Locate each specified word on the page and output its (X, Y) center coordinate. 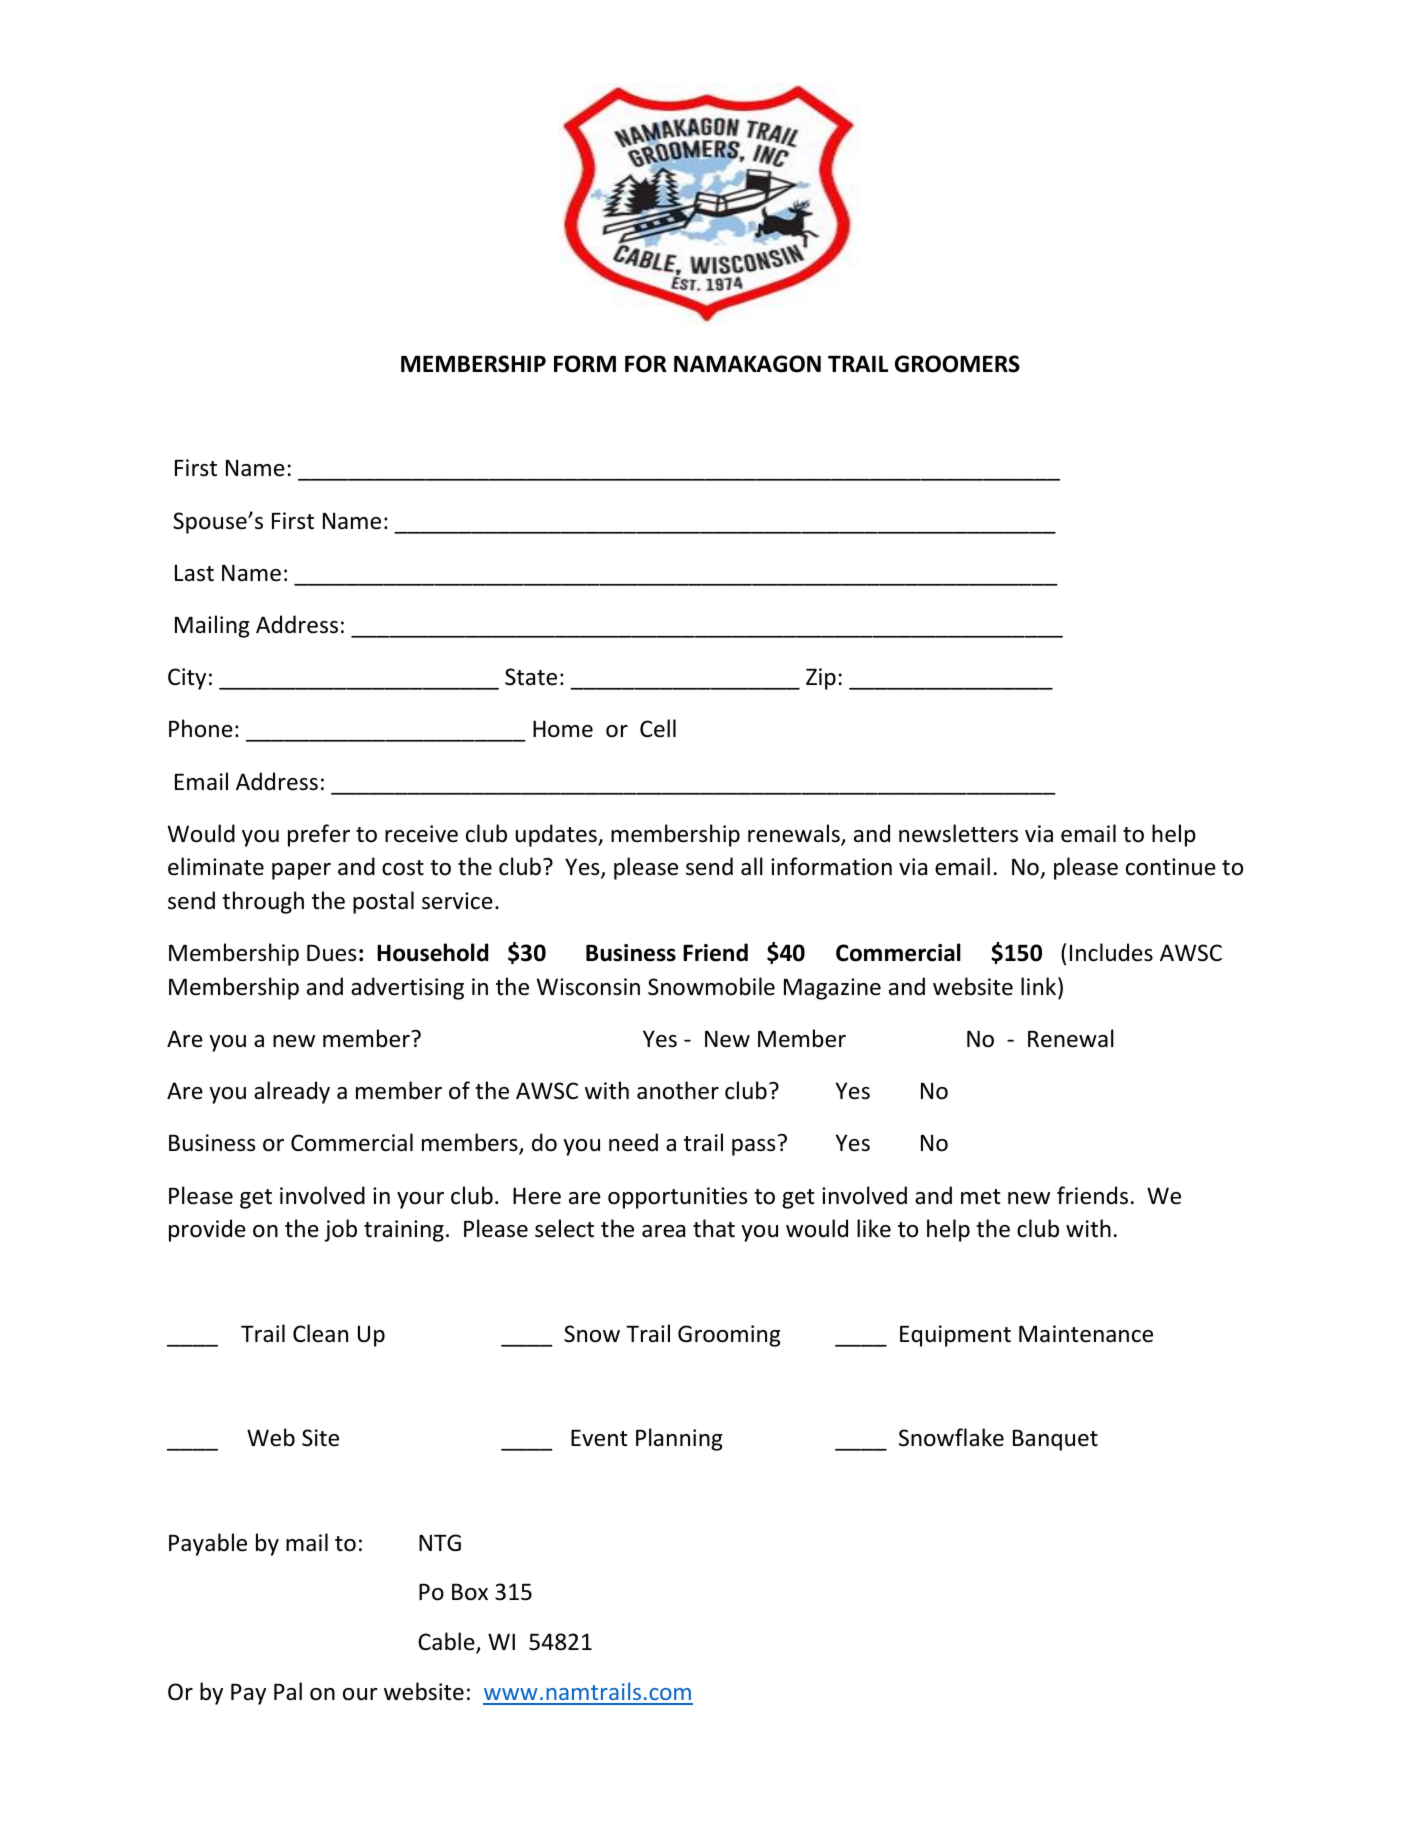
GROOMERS (957, 364)
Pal (288, 1691)
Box (470, 1592)
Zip (821, 679)
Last (194, 573)
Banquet (1055, 1440)
